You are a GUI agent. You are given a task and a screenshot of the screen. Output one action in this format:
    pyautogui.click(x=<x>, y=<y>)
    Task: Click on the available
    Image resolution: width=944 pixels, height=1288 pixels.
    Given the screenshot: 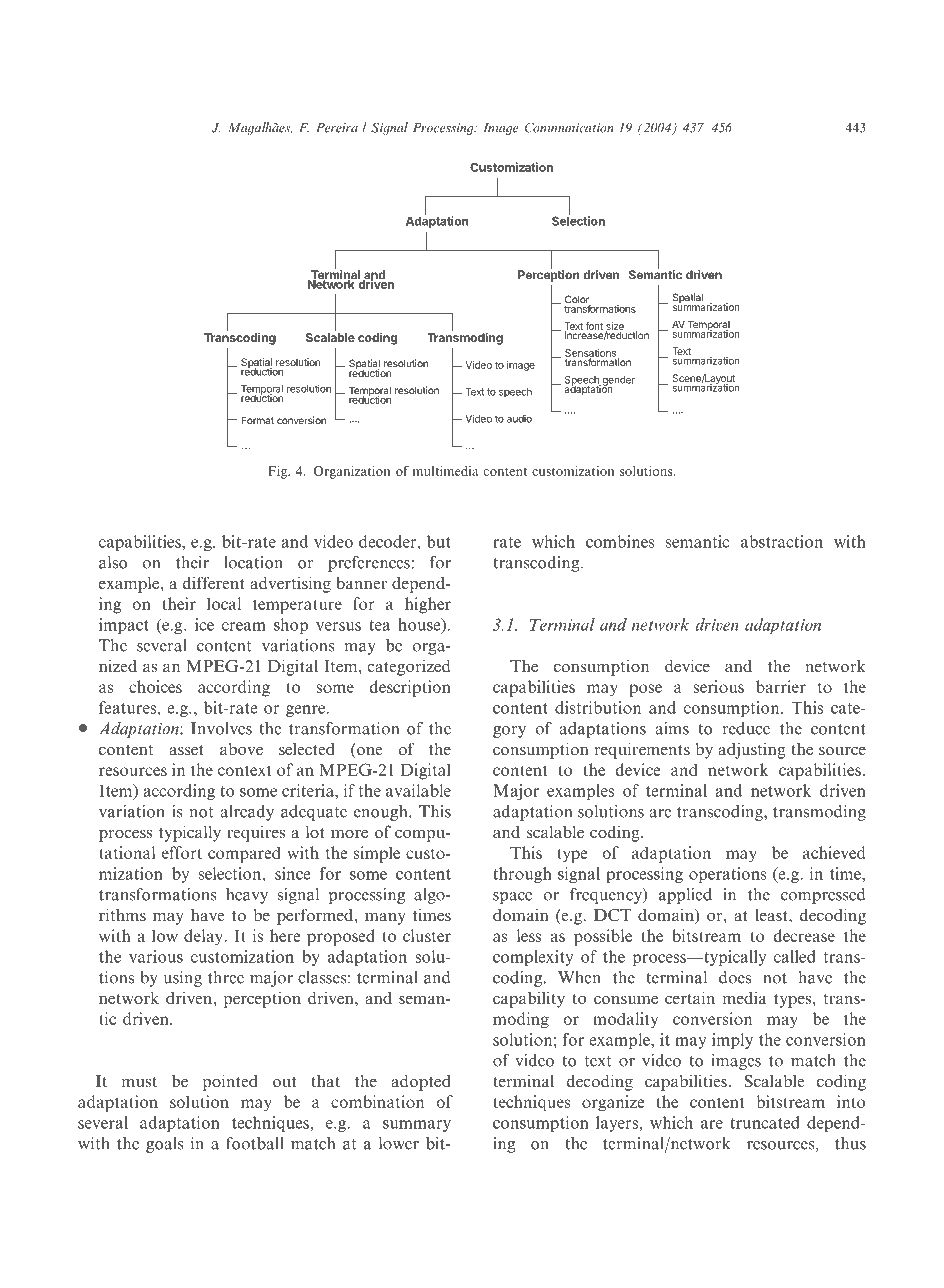 What is the action you would take?
    pyautogui.click(x=418, y=790)
